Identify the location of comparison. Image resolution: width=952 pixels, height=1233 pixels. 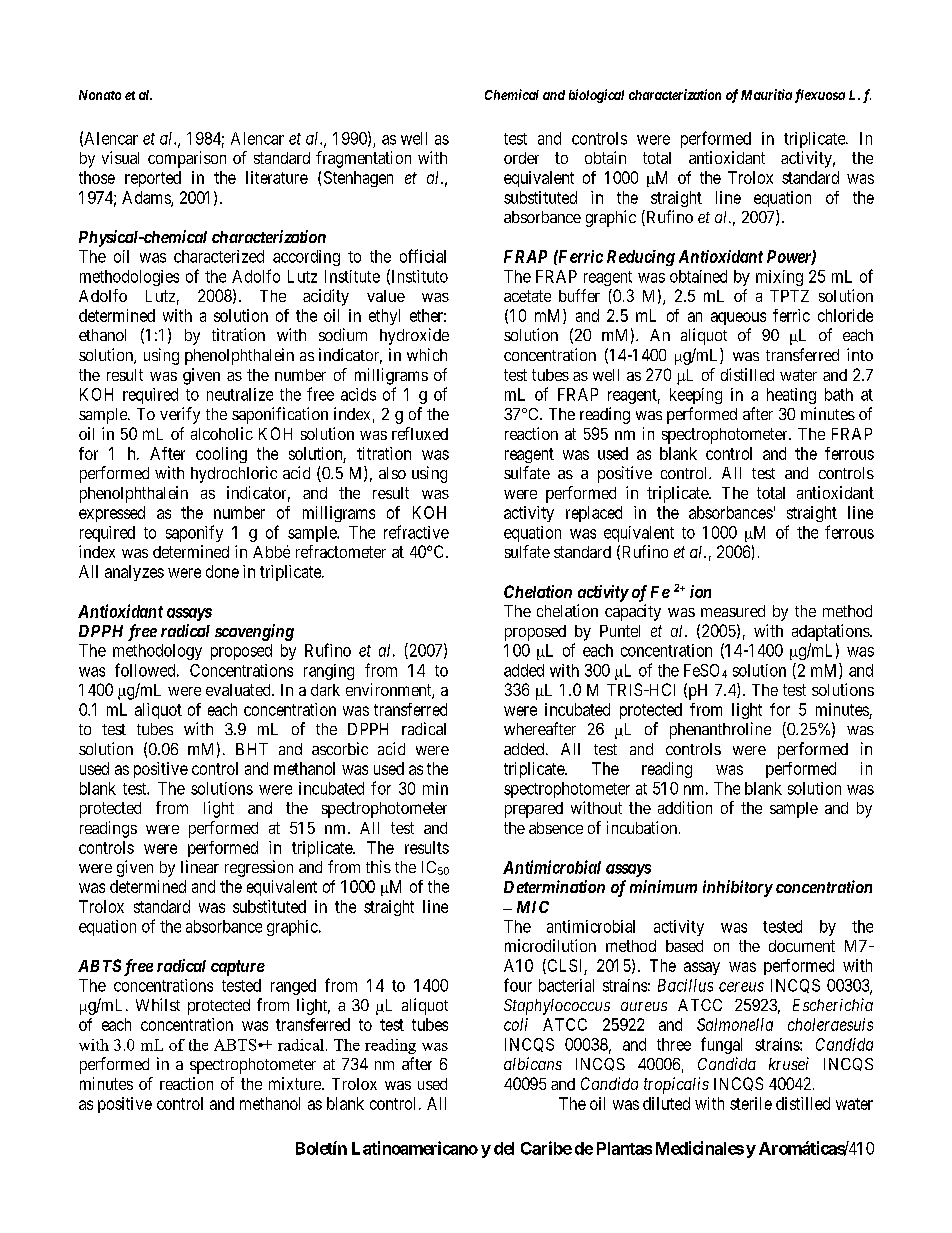
(187, 159).
